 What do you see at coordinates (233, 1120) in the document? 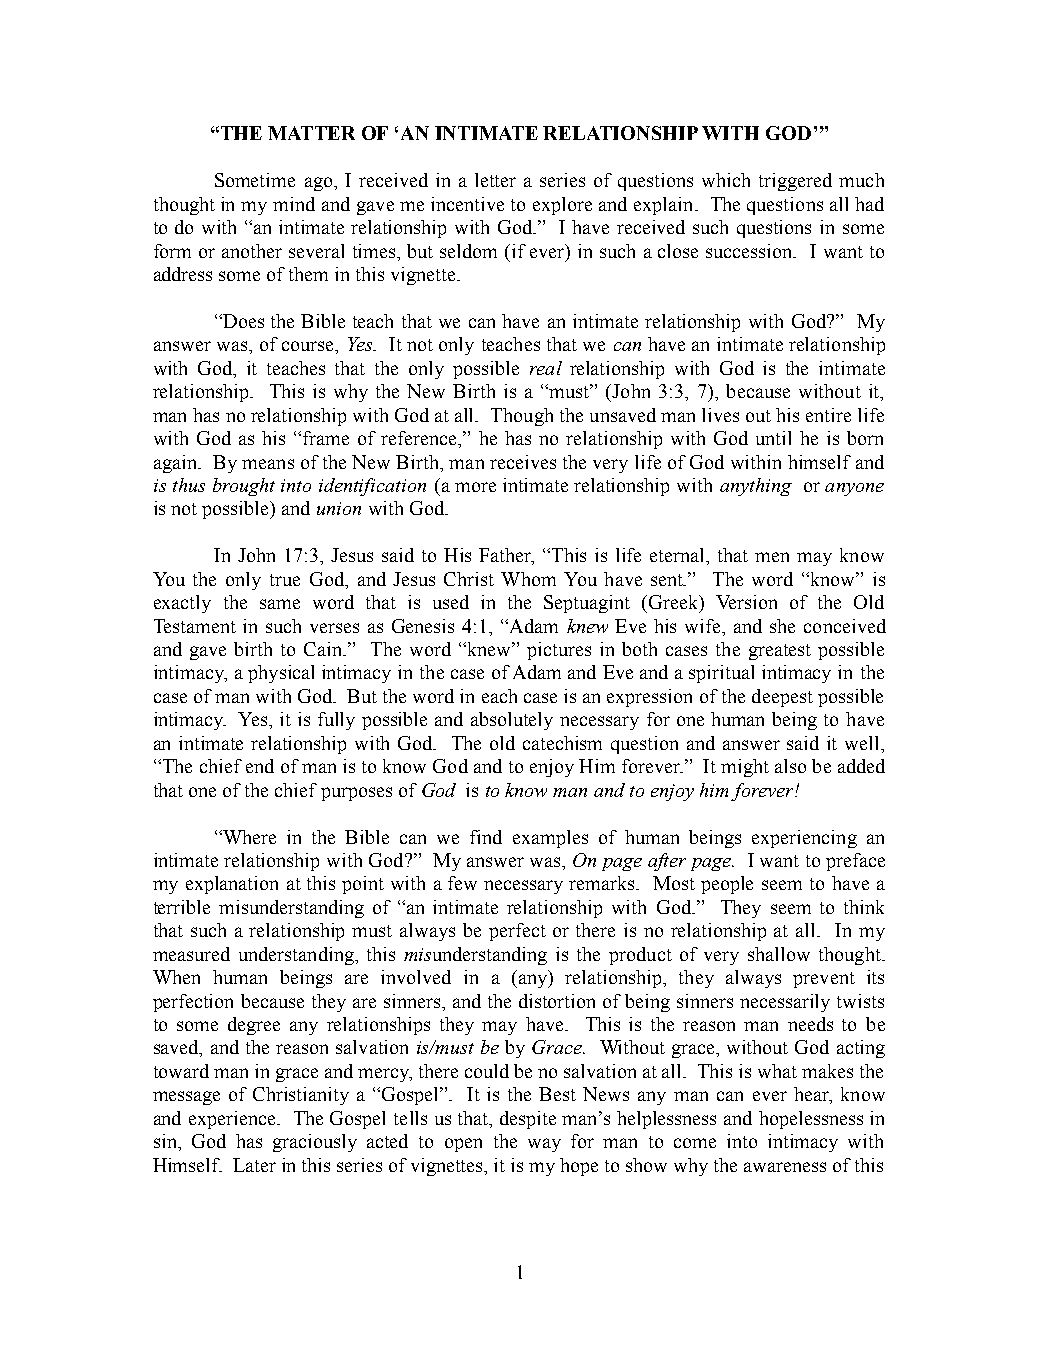
I see `experience` at bounding box center [233, 1120].
